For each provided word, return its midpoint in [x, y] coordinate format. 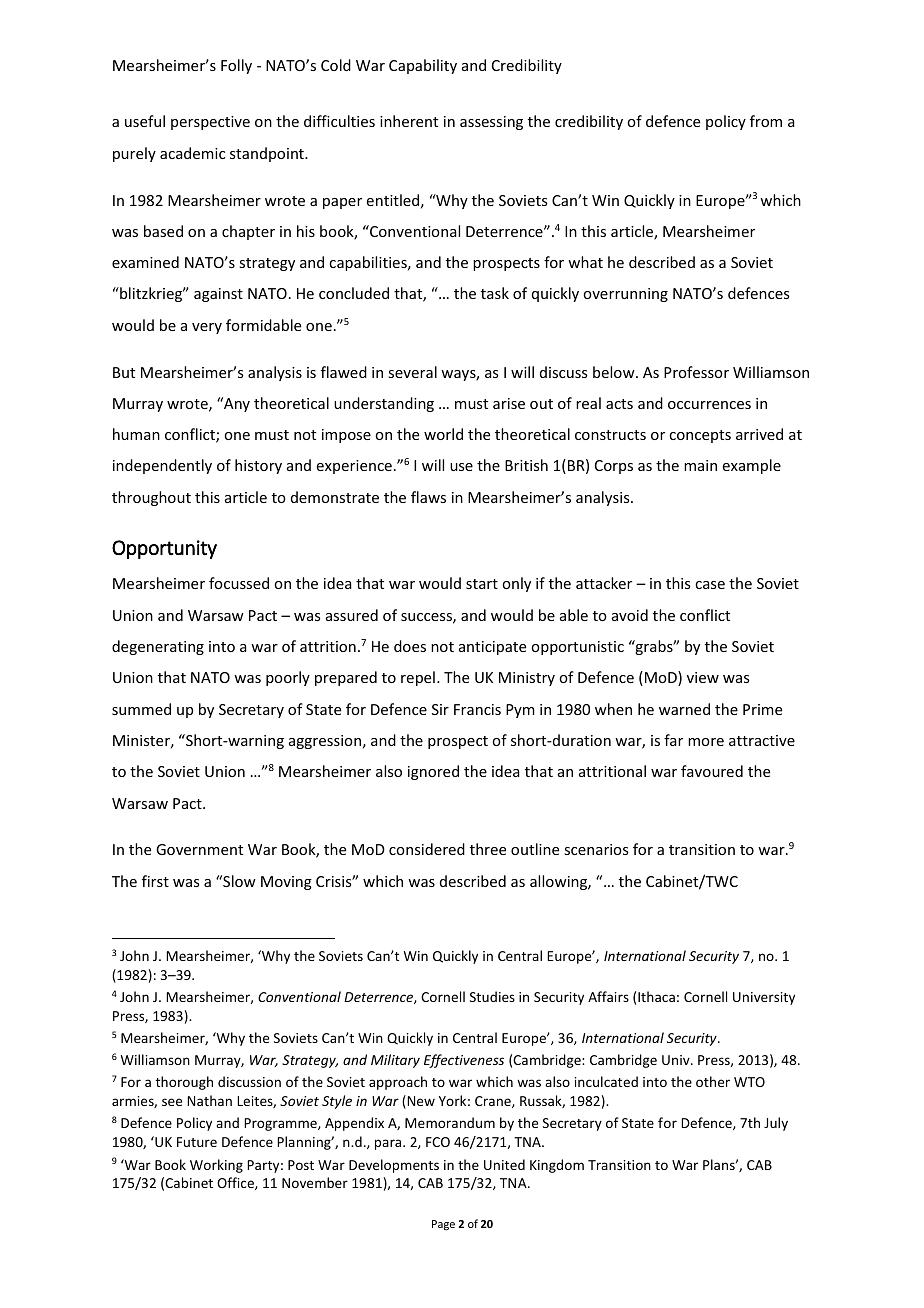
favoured [712, 771]
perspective [210, 123]
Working [216, 1166]
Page [443, 1225]
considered [427, 849]
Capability [423, 66]
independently [162, 466]
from [766, 121]
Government [199, 849]
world [443, 434]
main [700, 465]
